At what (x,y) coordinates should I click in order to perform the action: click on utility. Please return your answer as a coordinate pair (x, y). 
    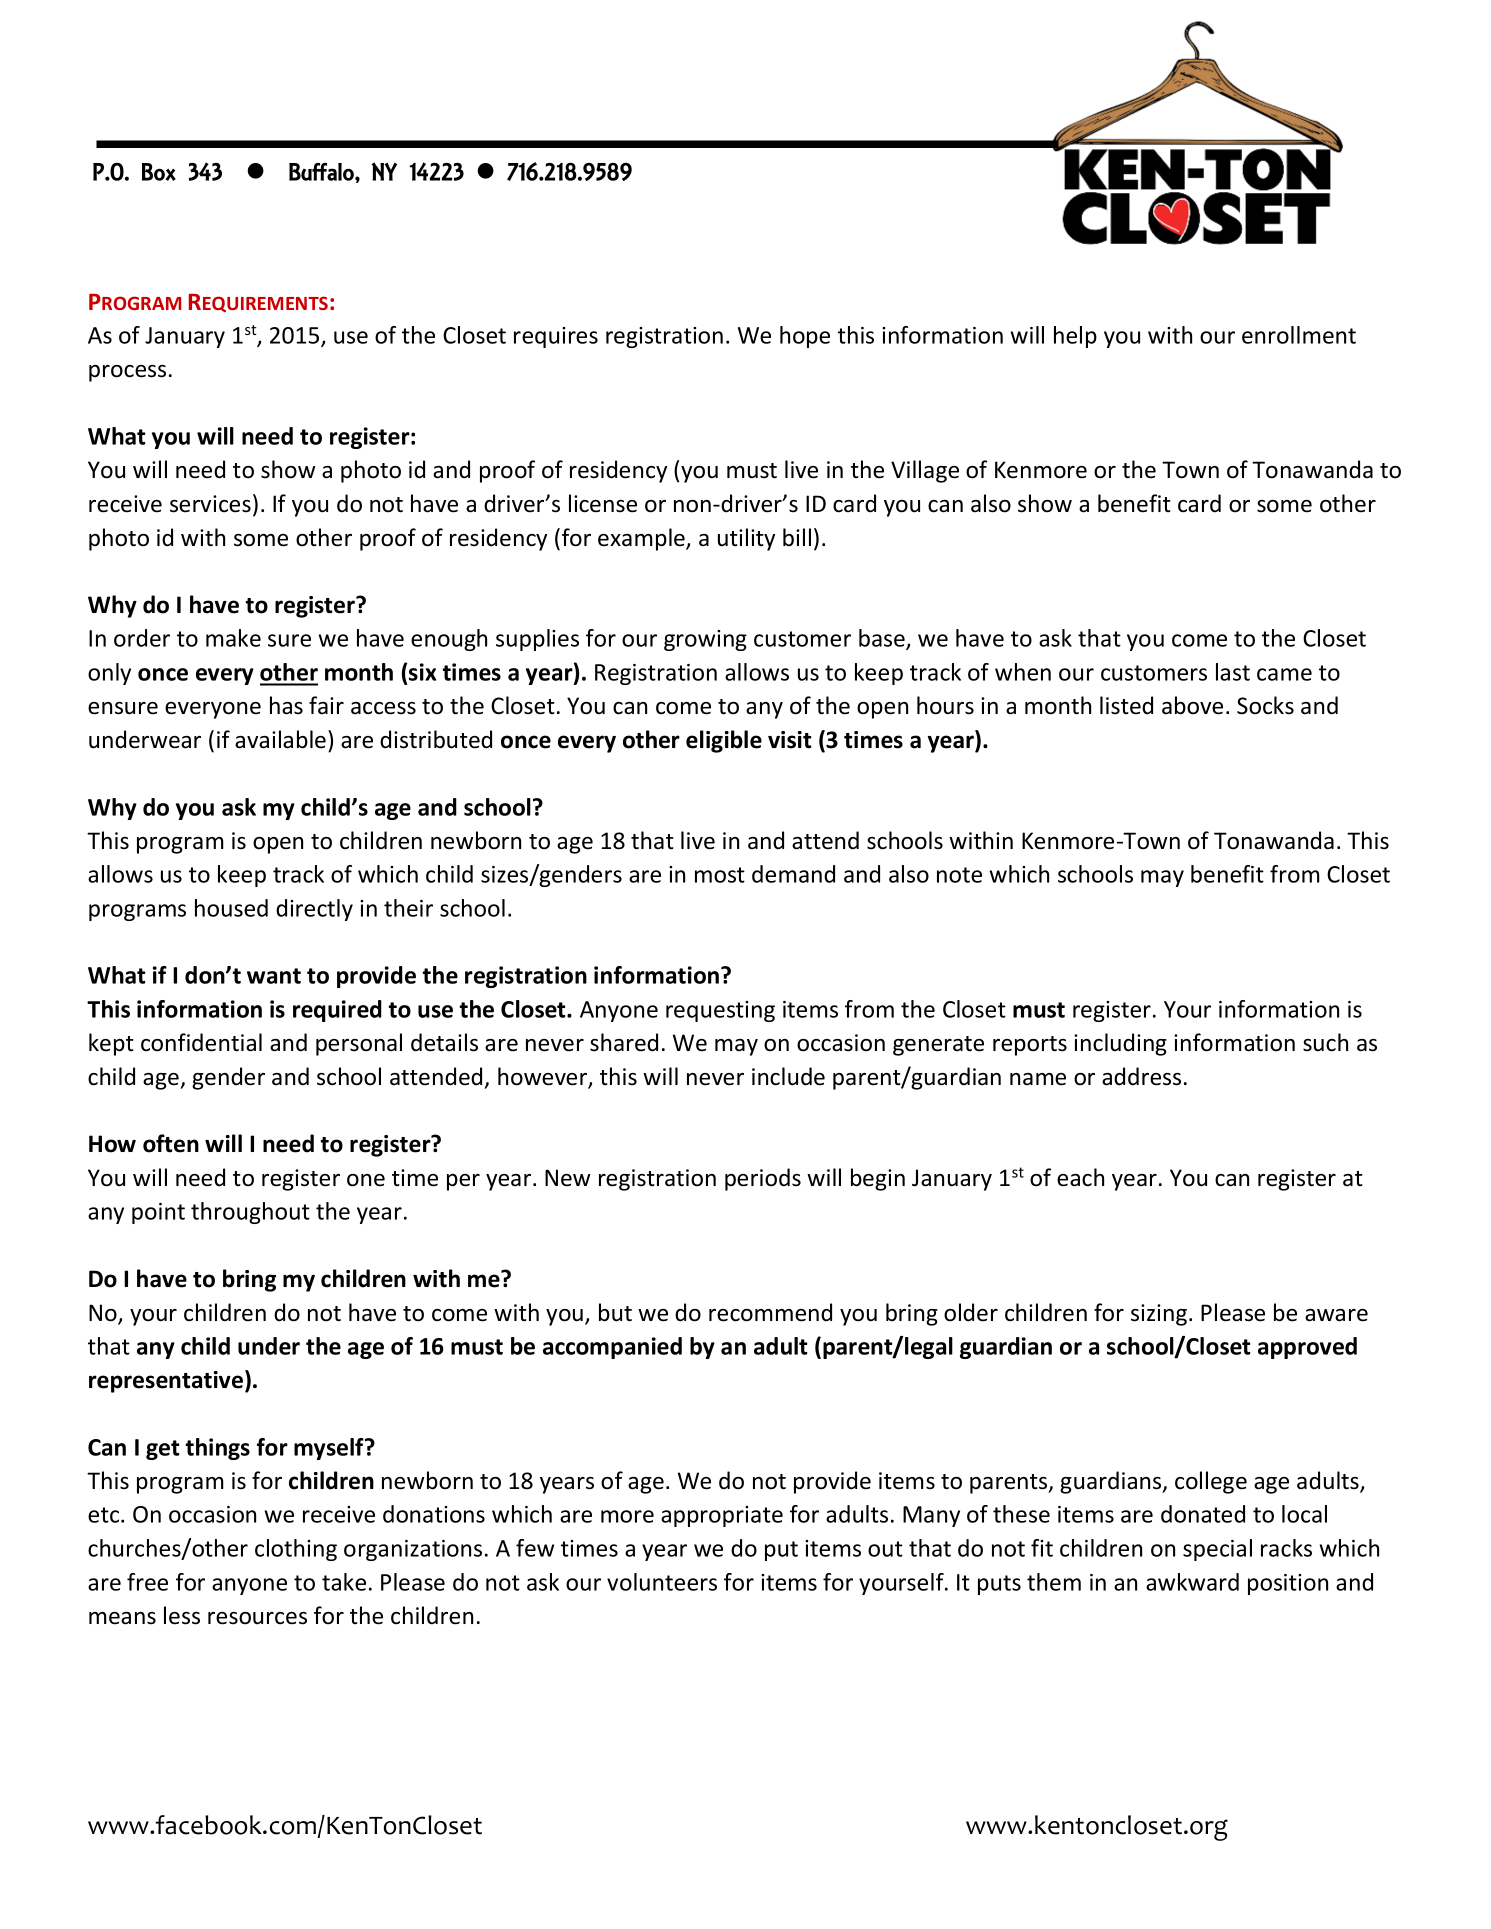
    Looking at the image, I should click on (746, 539).
